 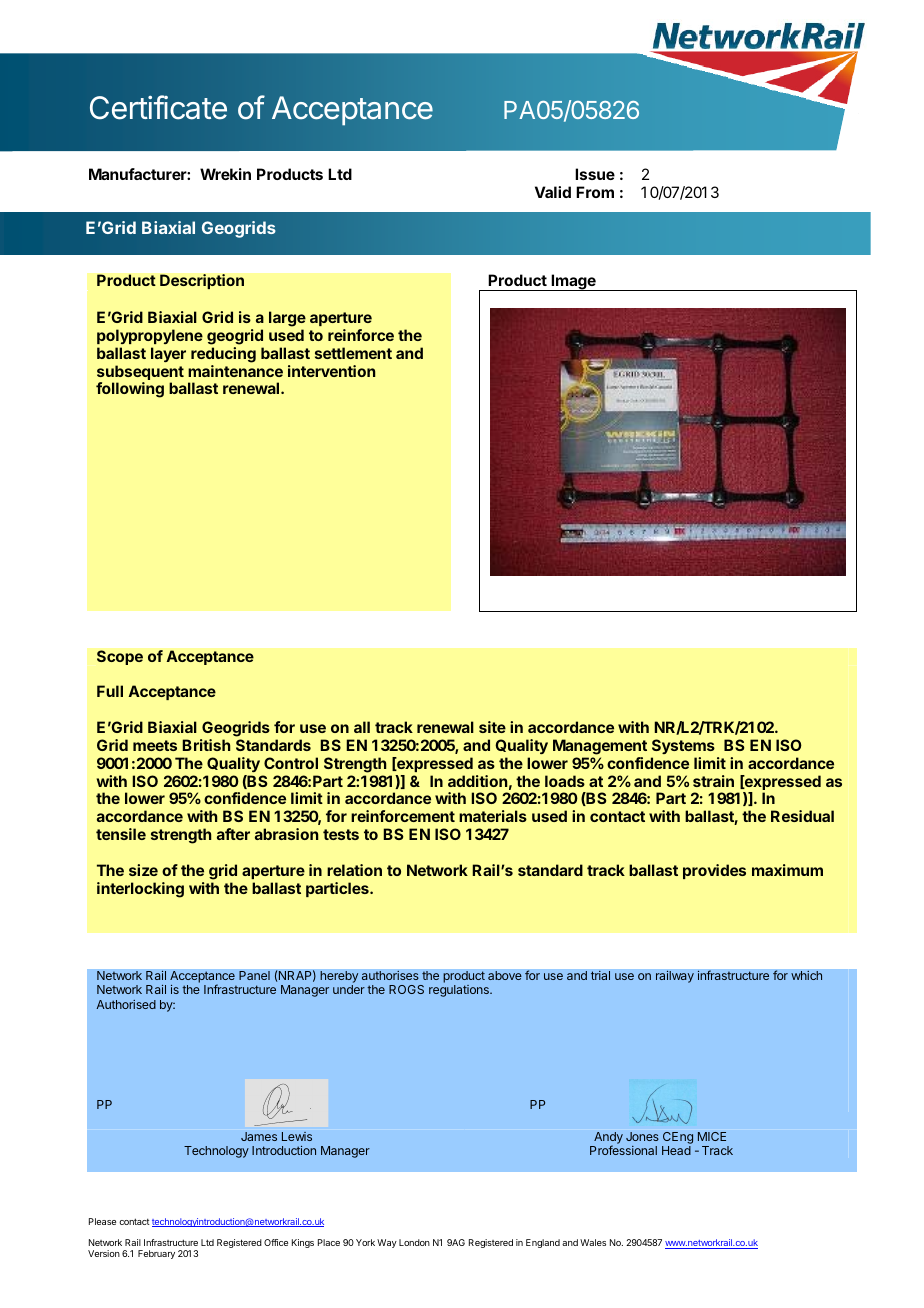 What do you see at coordinates (126, 1004) in the image?
I see `Authorised` at bounding box center [126, 1004].
